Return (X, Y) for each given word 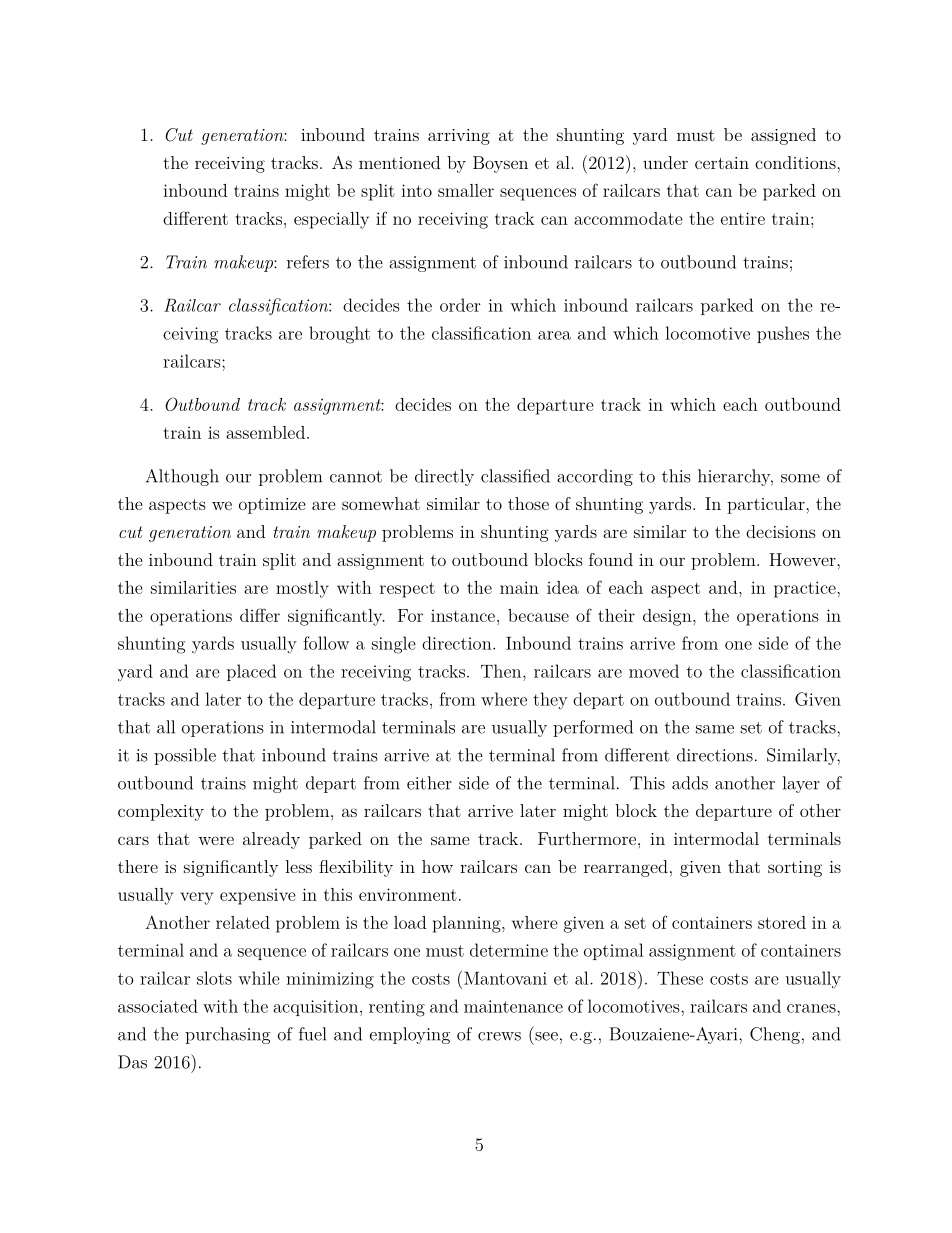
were (216, 840)
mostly (302, 589)
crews (499, 1036)
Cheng (775, 1035)
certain (722, 163)
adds (690, 783)
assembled (265, 432)
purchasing (228, 1035)
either (429, 783)
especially (331, 220)
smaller (466, 190)
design (668, 617)
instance (463, 615)
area (554, 335)
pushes (783, 334)
